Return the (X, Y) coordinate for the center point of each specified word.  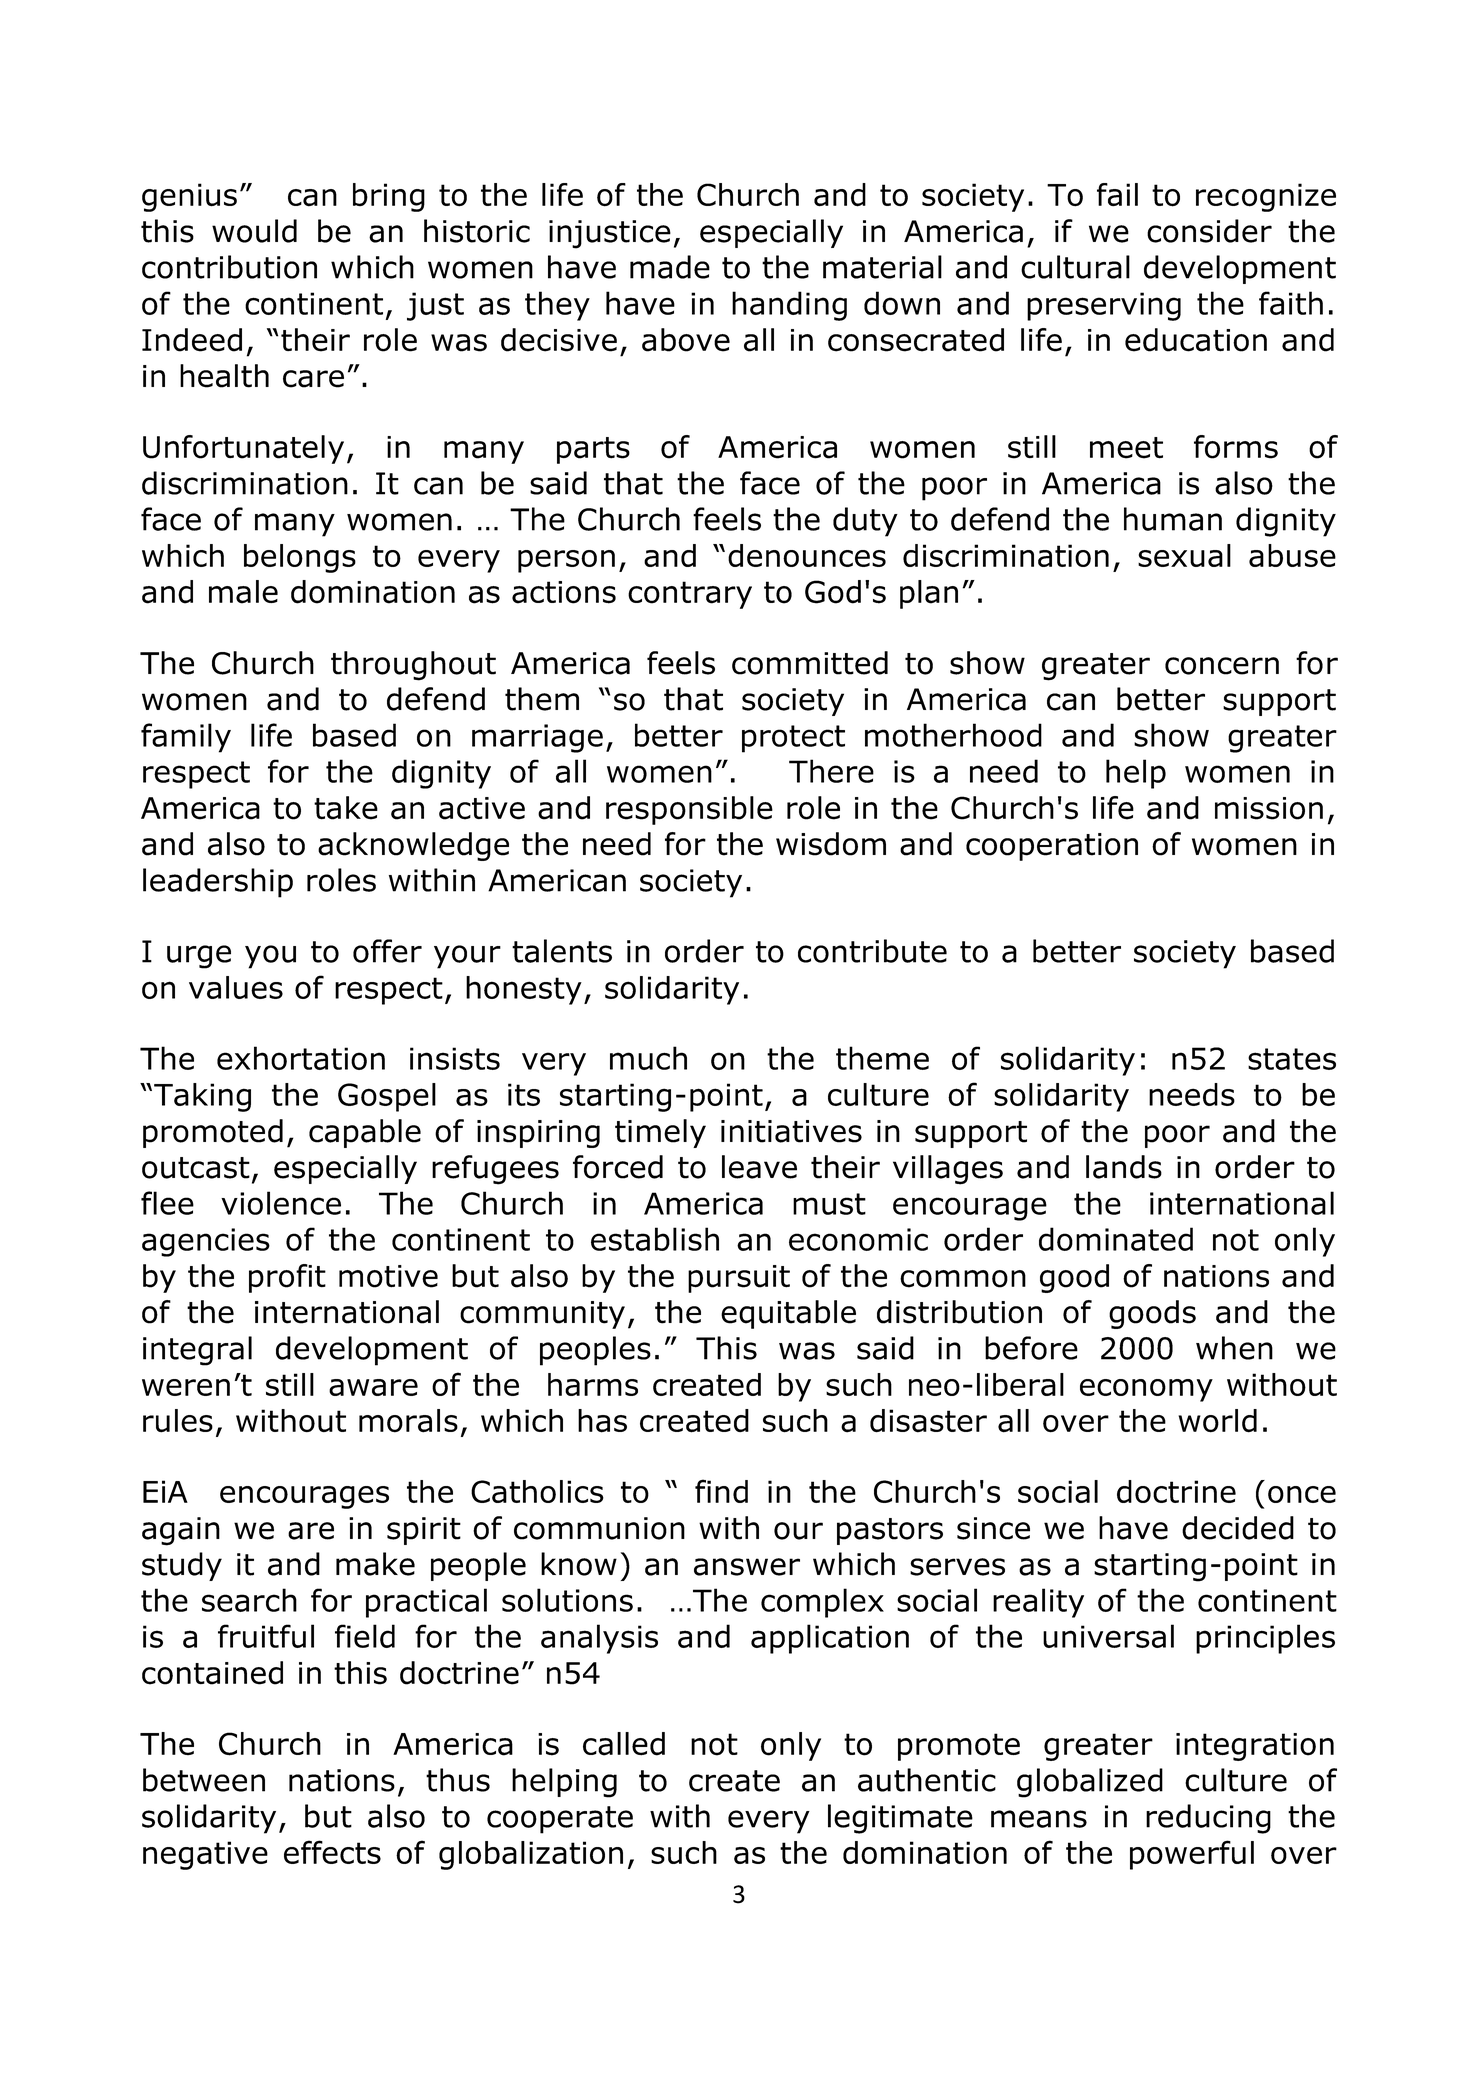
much (648, 1058)
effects (332, 1852)
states (1292, 1059)
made (670, 267)
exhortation (301, 1058)
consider (1209, 231)
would (254, 231)
